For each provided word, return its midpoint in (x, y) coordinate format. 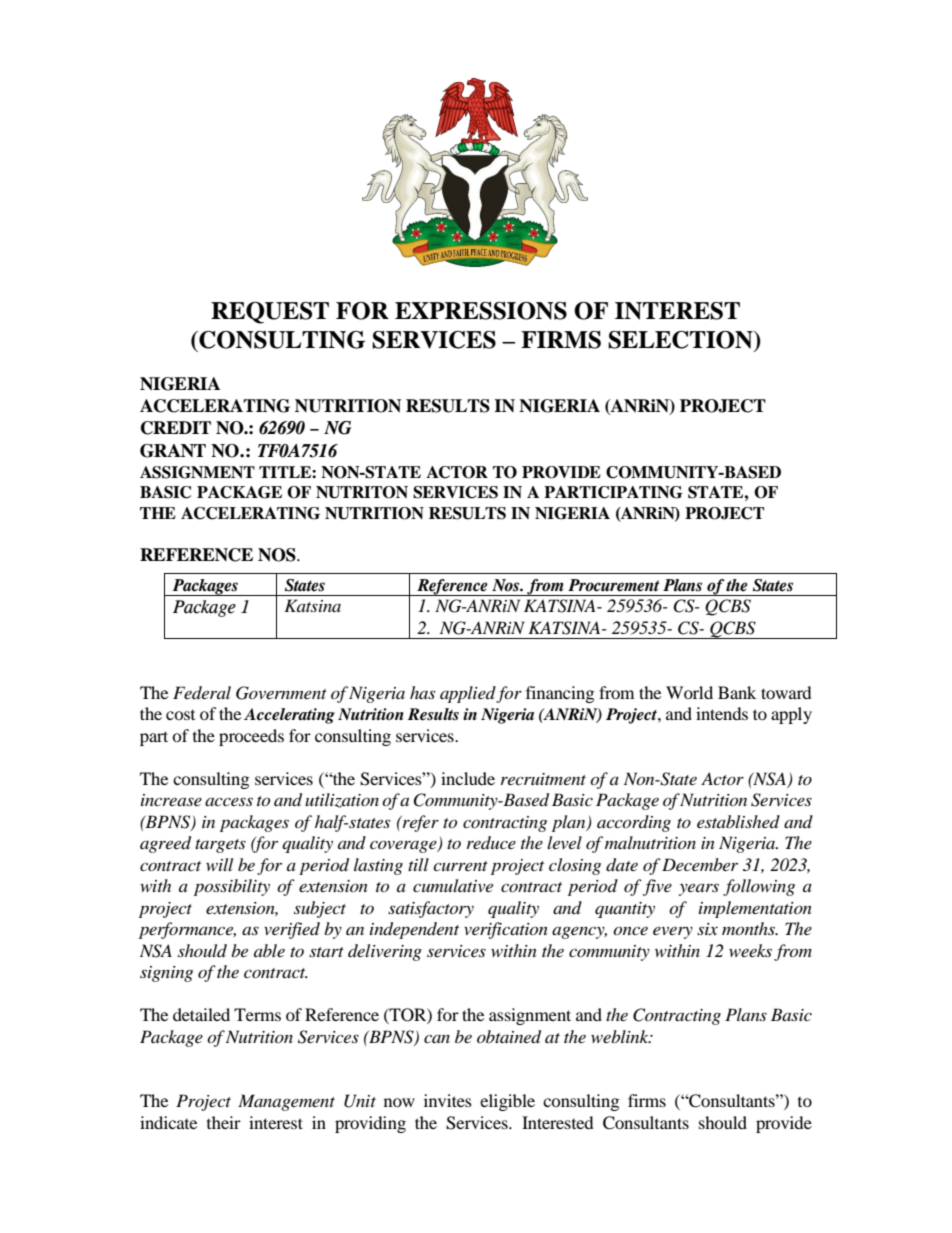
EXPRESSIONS (481, 311)
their (224, 1122)
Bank (737, 692)
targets (220, 846)
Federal (202, 692)
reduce (491, 842)
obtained (509, 1037)
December (700, 864)
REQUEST (270, 313)
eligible (507, 1102)
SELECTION (681, 341)
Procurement (614, 585)
